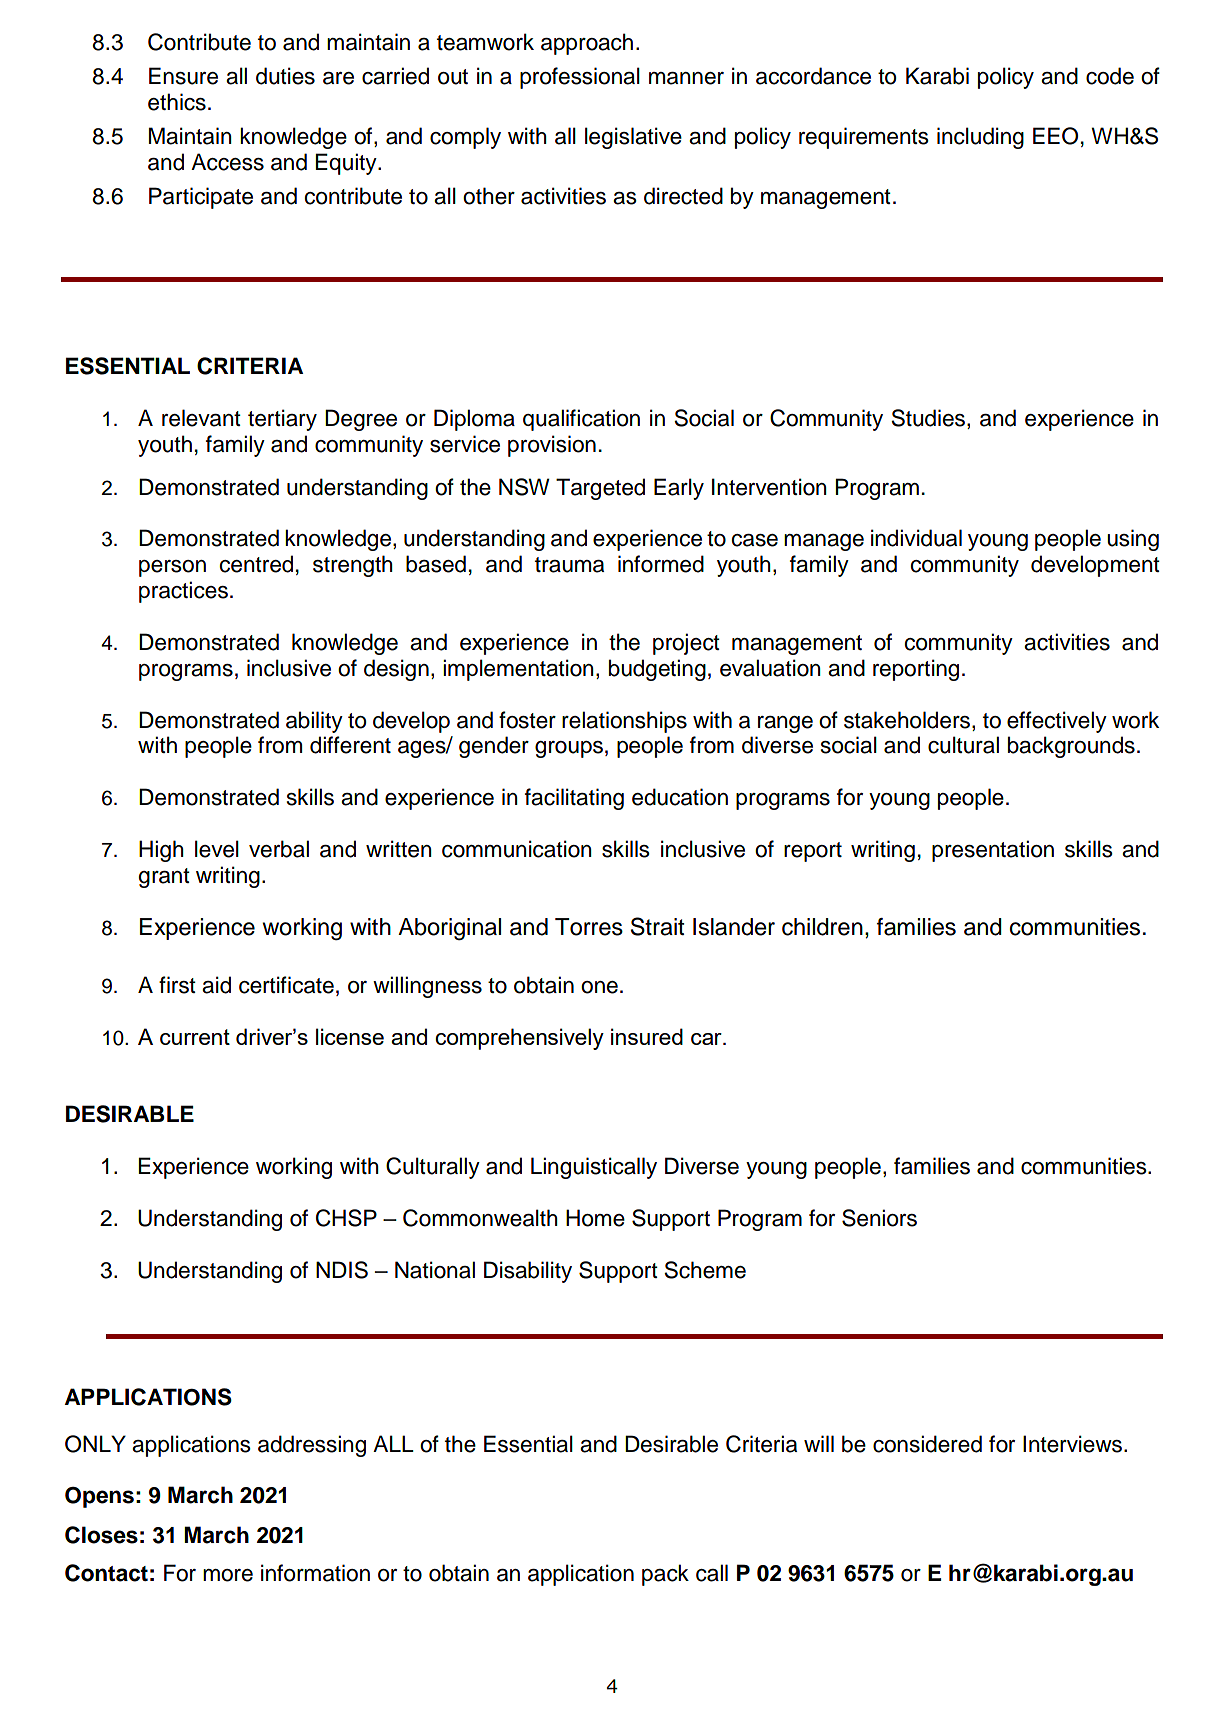 Image resolution: width=1218 pixels, height=1722 pixels. Describe the element at coordinates (228, 1575) in the screenshot. I see `more` at that location.
